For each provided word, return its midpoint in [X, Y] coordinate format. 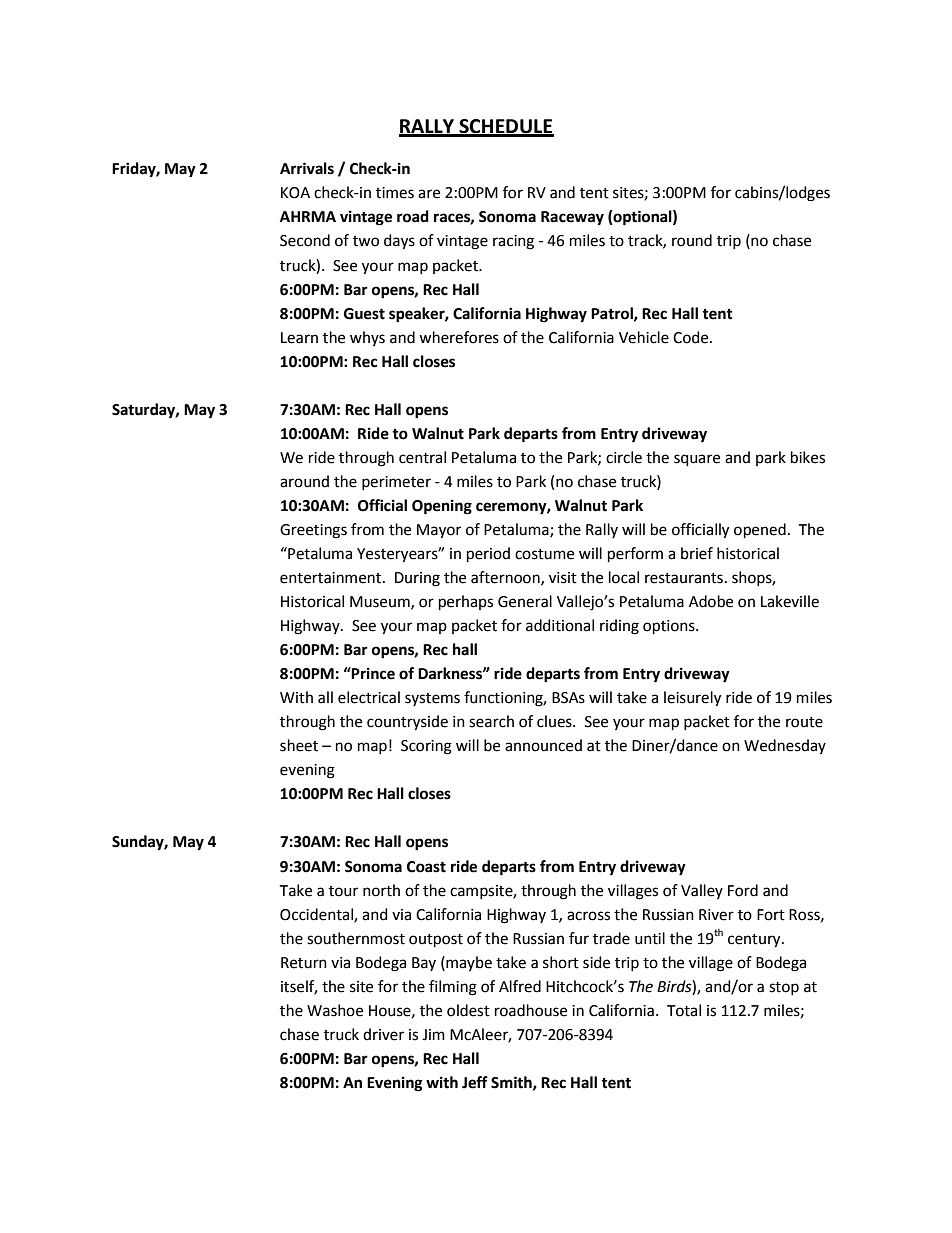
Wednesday [785, 746]
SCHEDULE [505, 127]
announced [543, 745]
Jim [433, 1035]
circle [624, 457]
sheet [299, 745]
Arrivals [307, 168]
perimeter [396, 483]
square [697, 460]
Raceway [572, 218]
